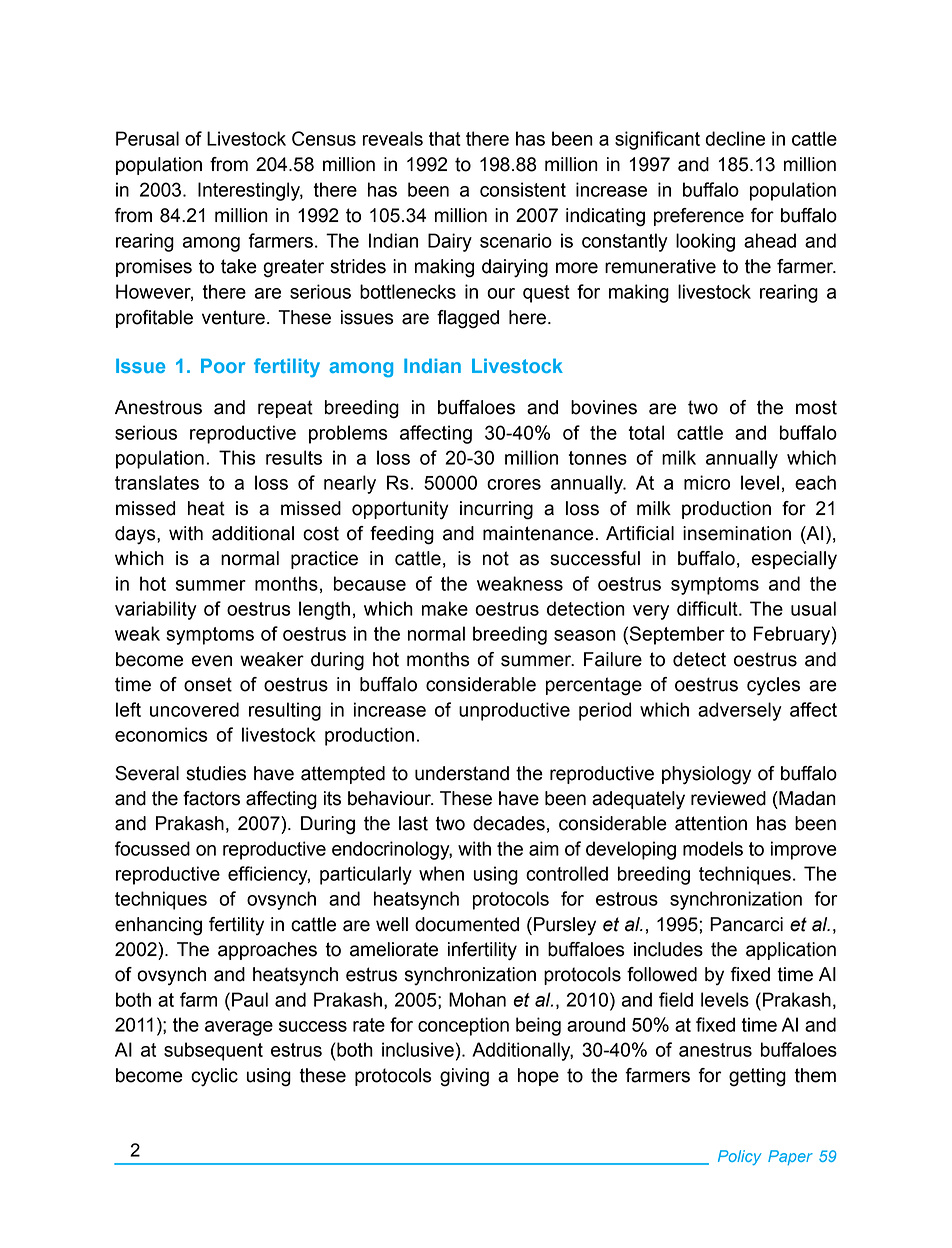 The width and height of the page is (952, 1248). I want to click on giving, so click(464, 1077).
